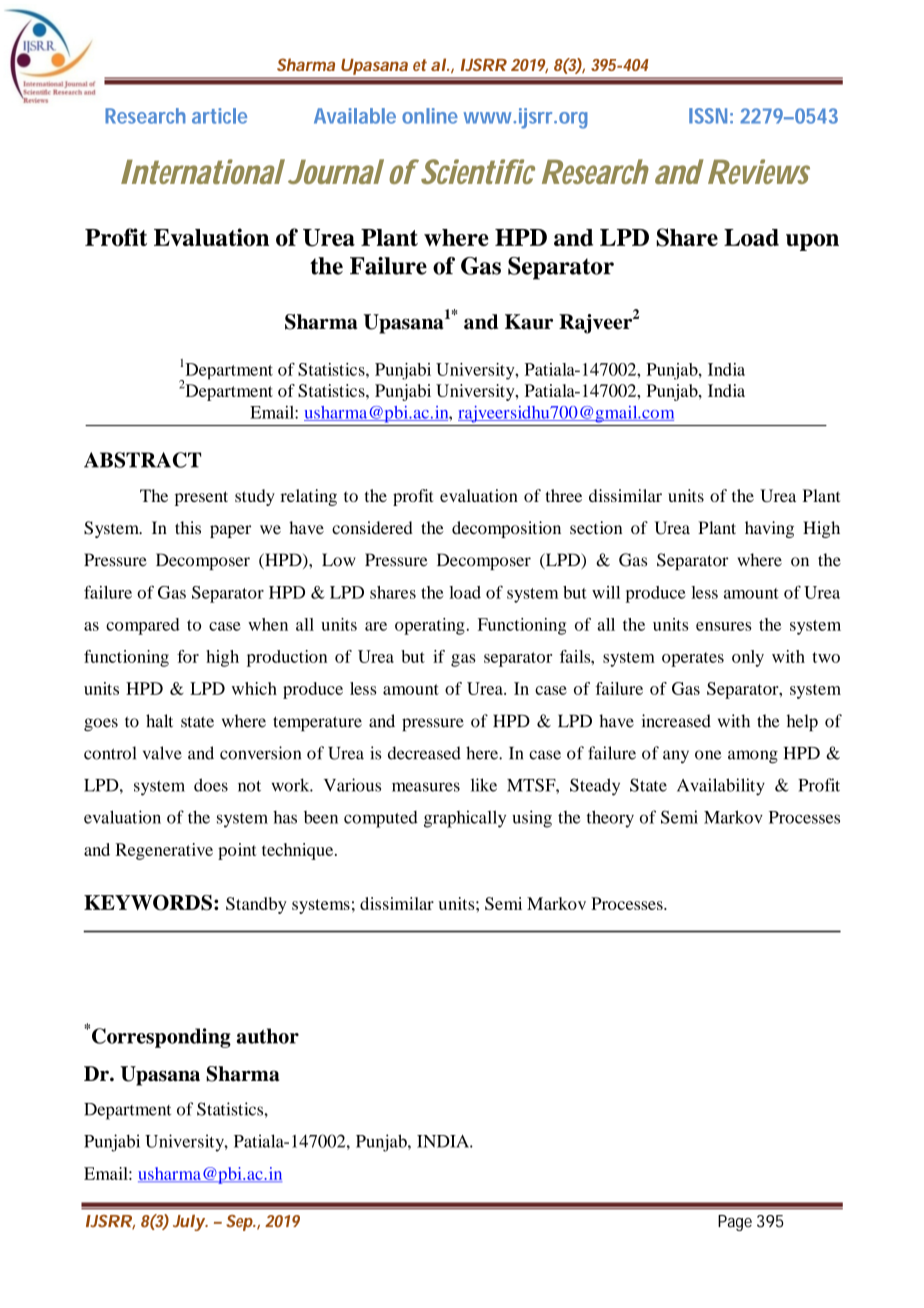 This screenshot has width=924, height=1308. I want to click on operating, so click(430, 626).
